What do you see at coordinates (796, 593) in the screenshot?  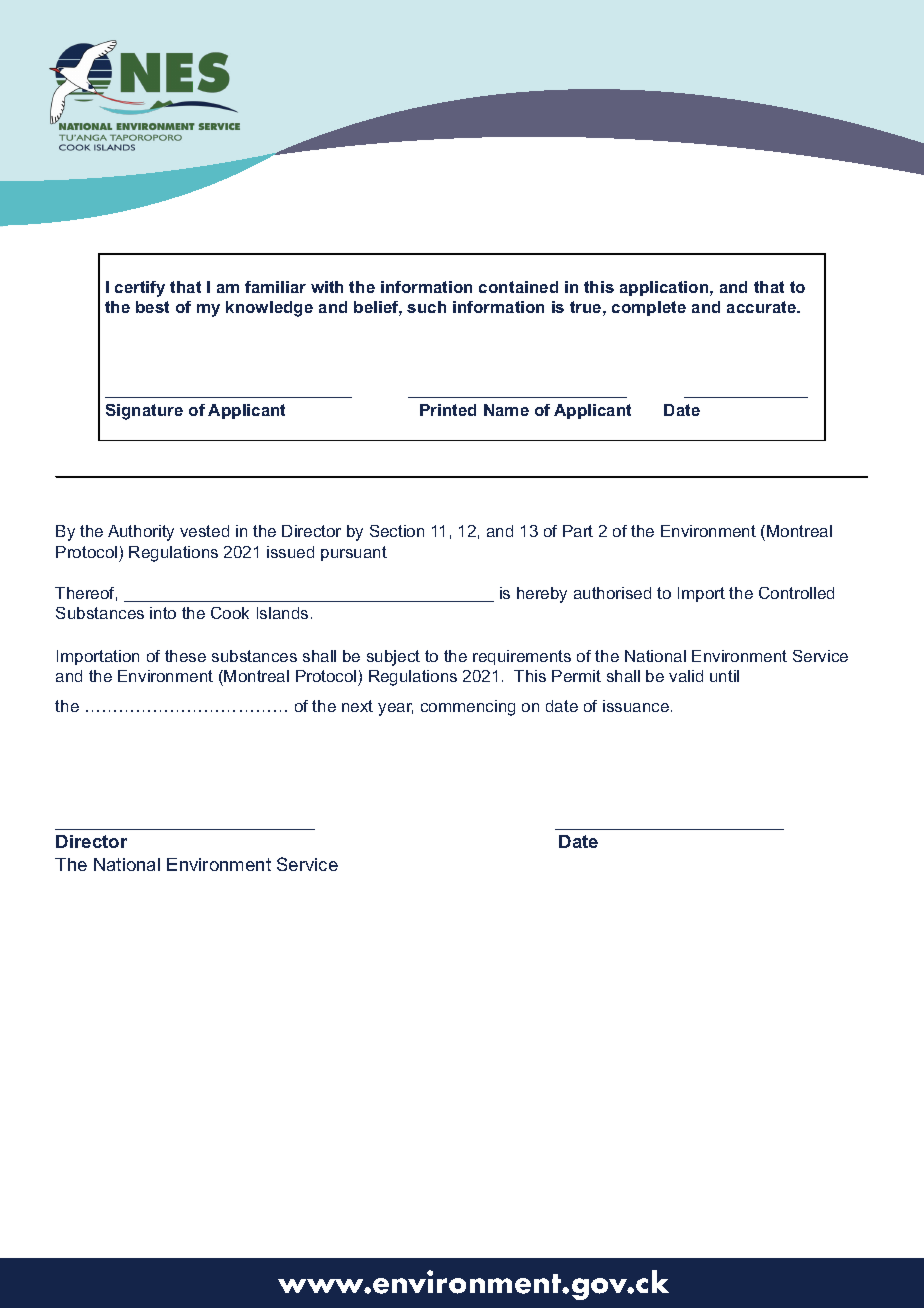 I see `Controlled` at bounding box center [796, 593].
